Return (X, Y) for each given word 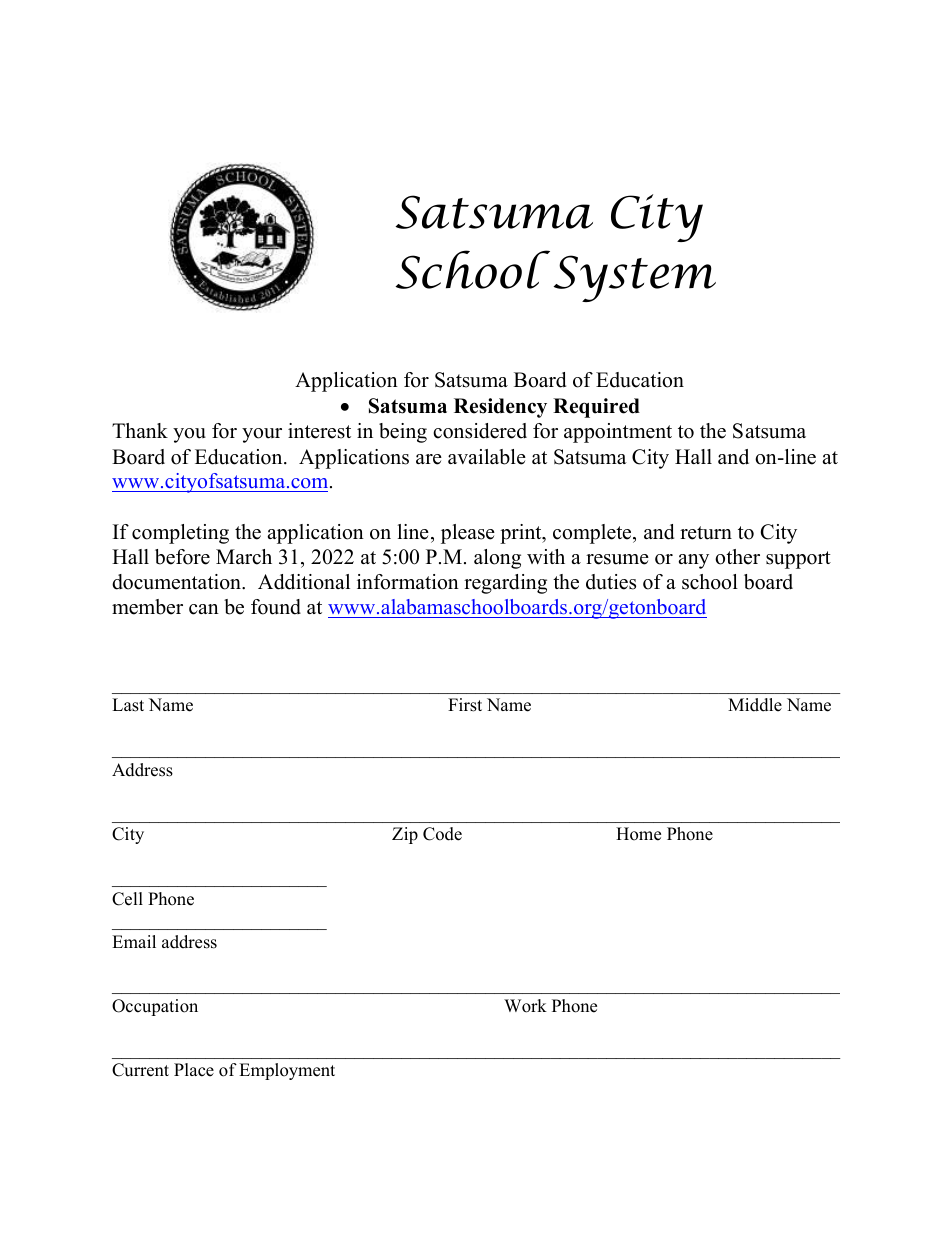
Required (596, 408)
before (182, 557)
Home (638, 834)
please (468, 534)
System (634, 278)
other (737, 557)
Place (194, 1070)
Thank (140, 430)
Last (128, 705)
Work (525, 1006)
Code (442, 834)
